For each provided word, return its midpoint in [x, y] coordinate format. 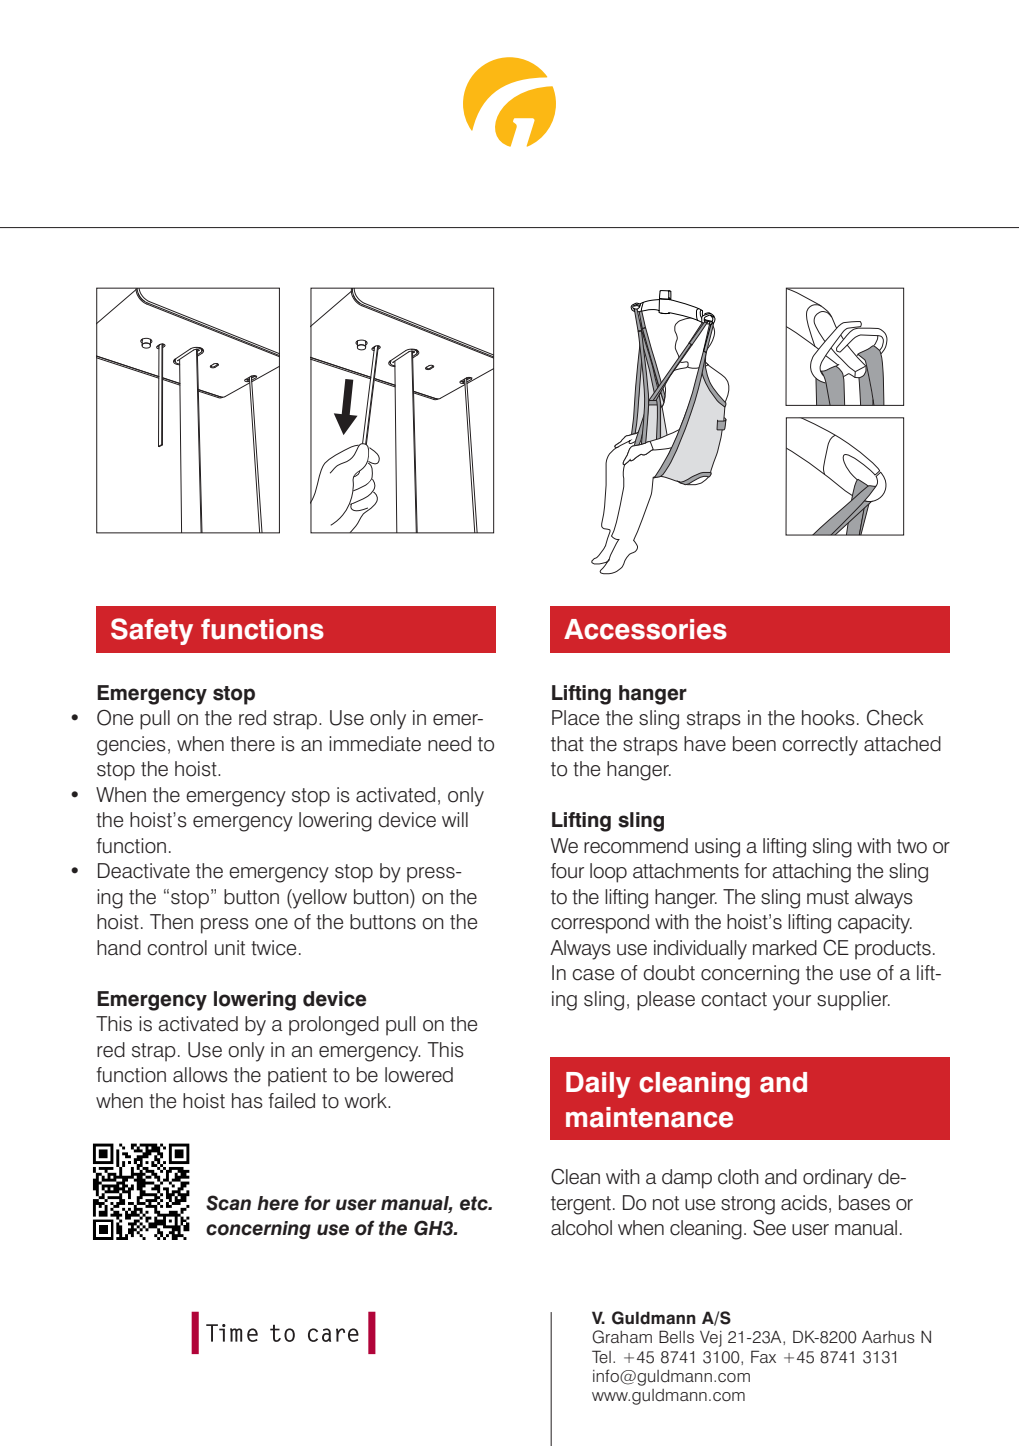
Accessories [645, 629]
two [912, 846]
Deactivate [144, 871]
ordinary [838, 1179]
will [455, 819]
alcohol [581, 1228]
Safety [152, 631]
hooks [828, 718]
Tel [601, 1357]
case [593, 975]
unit [230, 948]
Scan [228, 1203]
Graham [622, 1337]
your [792, 1003]
